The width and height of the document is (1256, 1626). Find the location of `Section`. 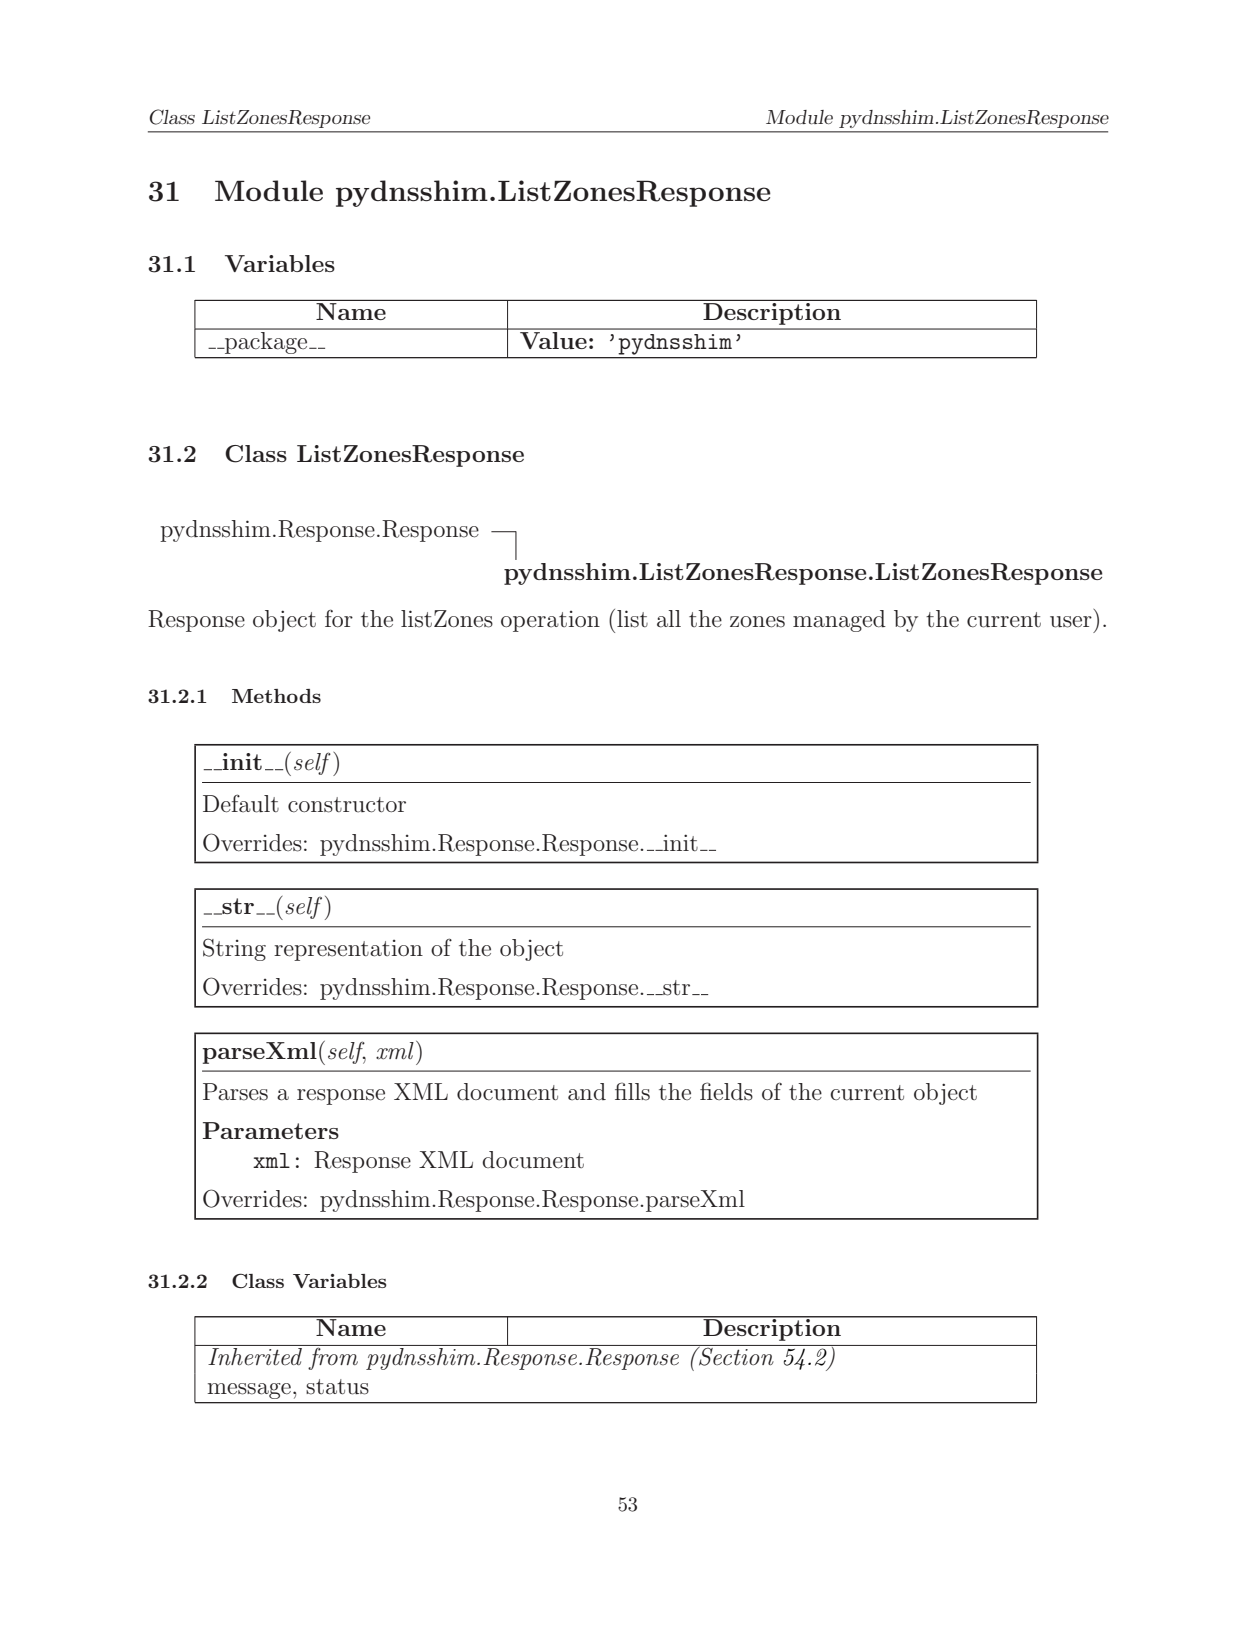

Section is located at coordinates (736, 1355).
